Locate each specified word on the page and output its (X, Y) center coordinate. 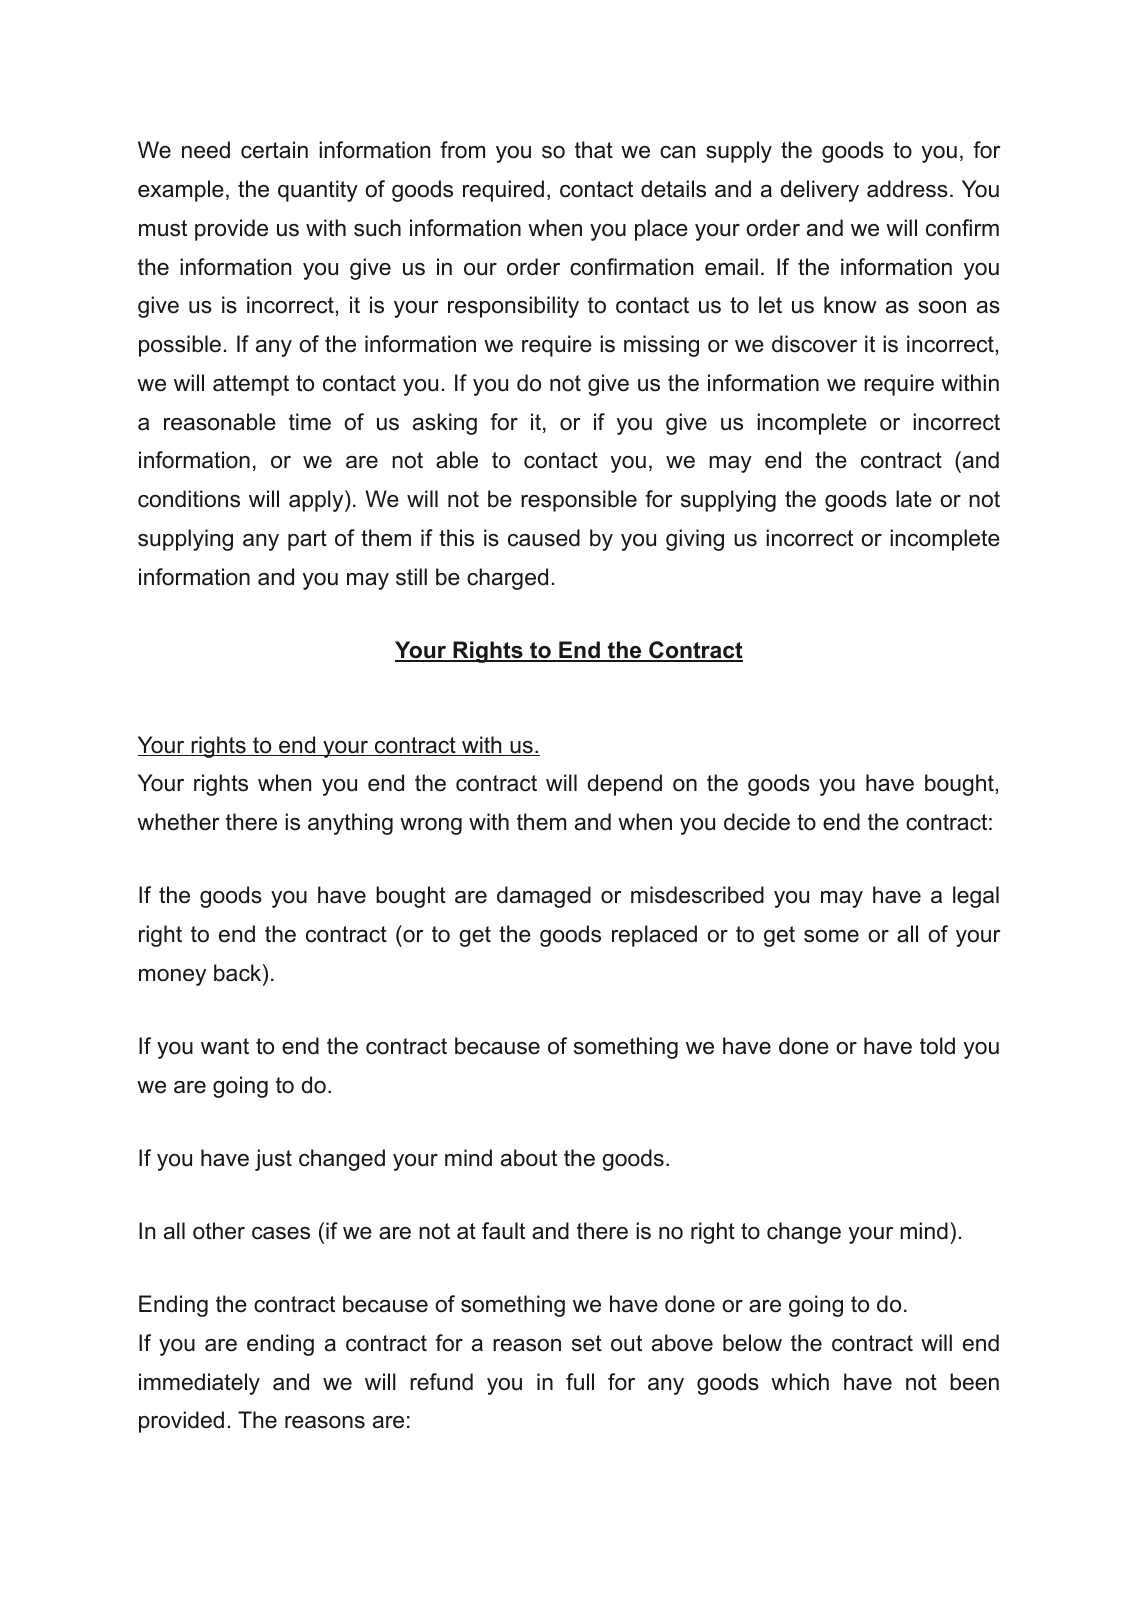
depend (625, 785)
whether (178, 822)
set (587, 1343)
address (907, 189)
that (594, 150)
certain (274, 150)
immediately (199, 1384)
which (800, 1382)
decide (757, 822)
